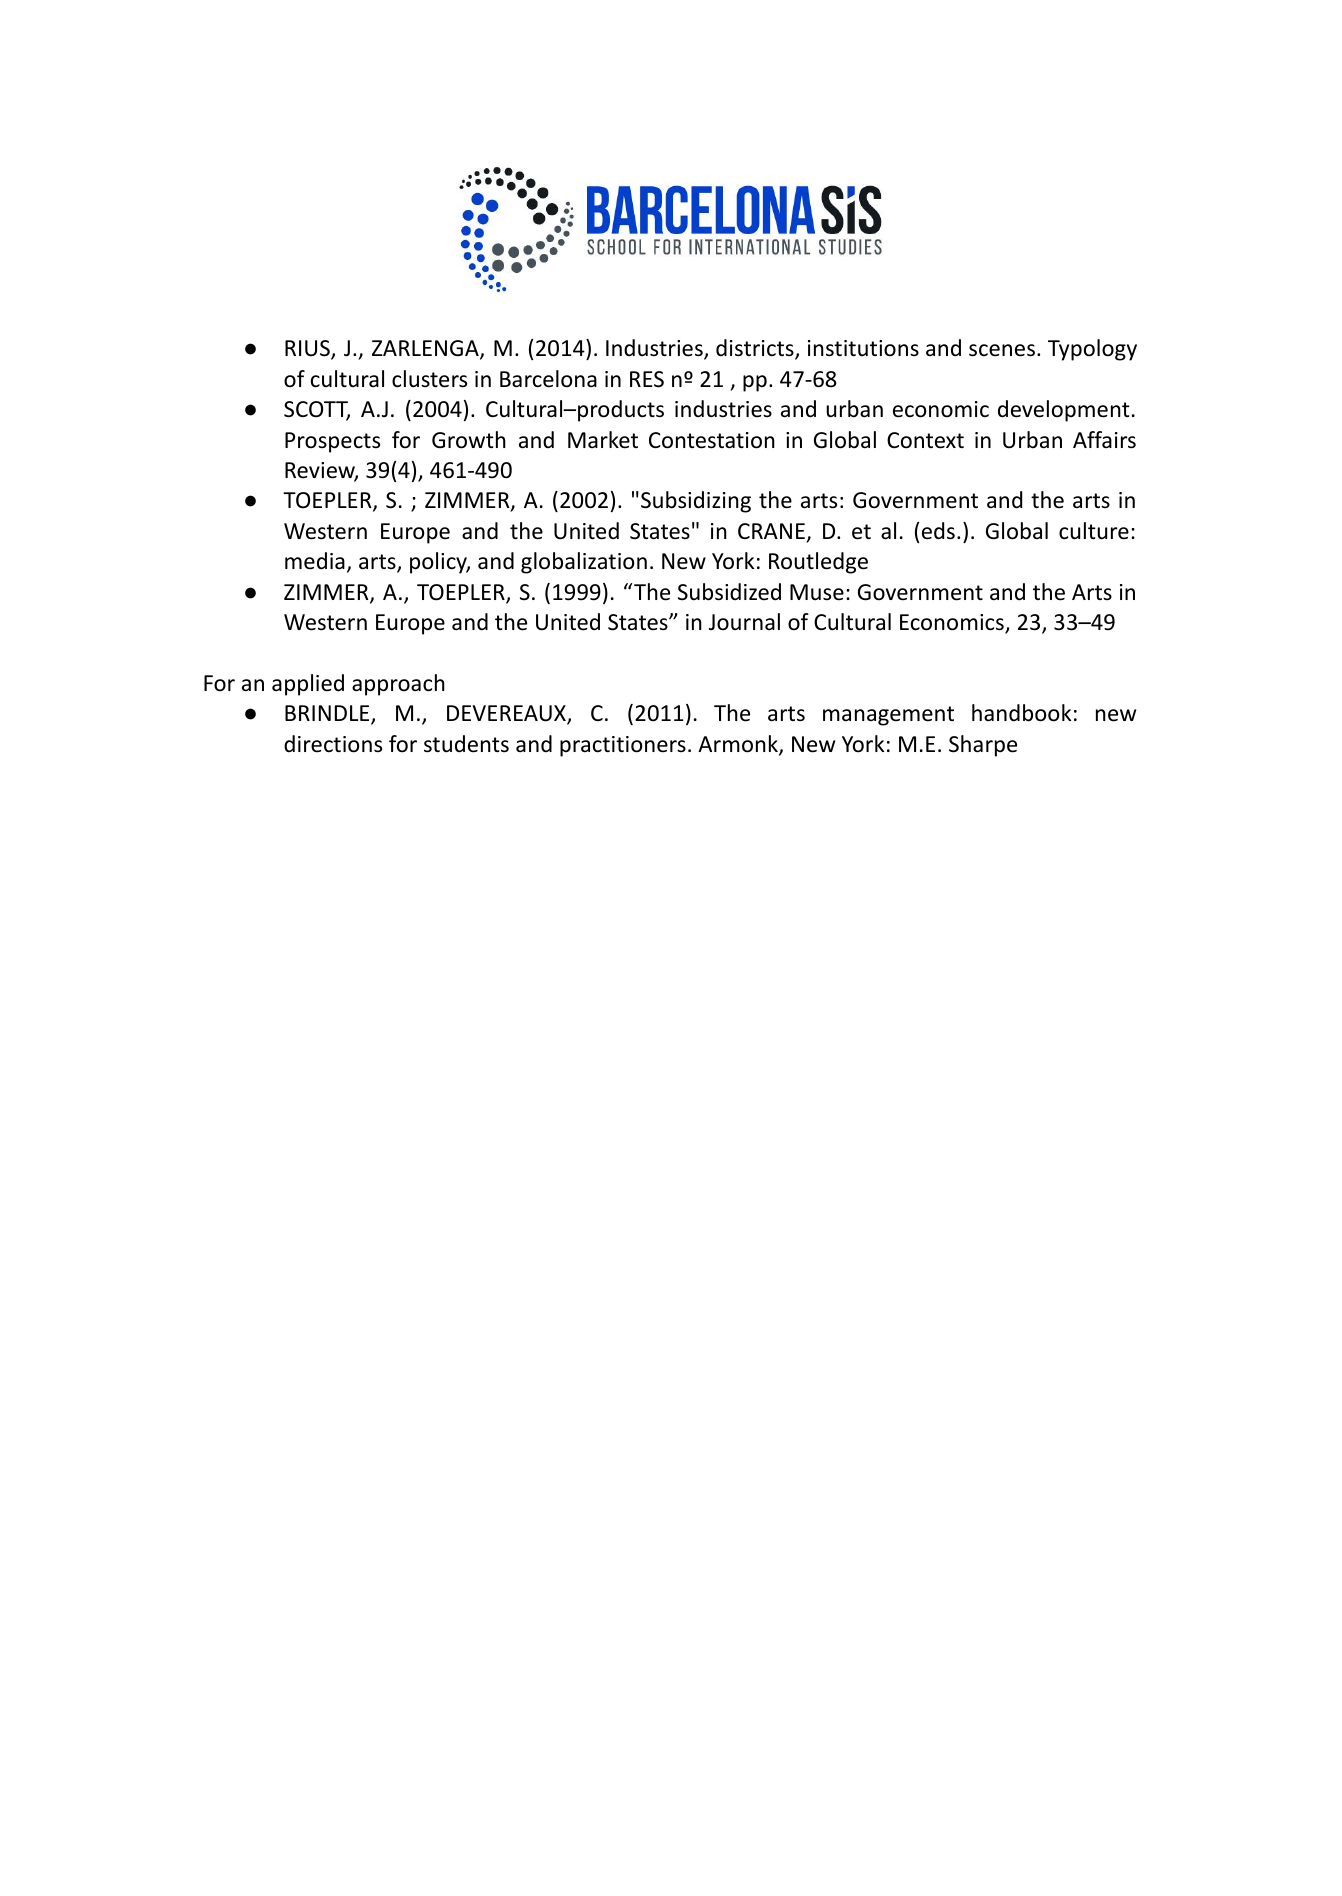  What do you see at coordinates (466, 744) in the screenshot?
I see `students` at bounding box center [466, 744].
